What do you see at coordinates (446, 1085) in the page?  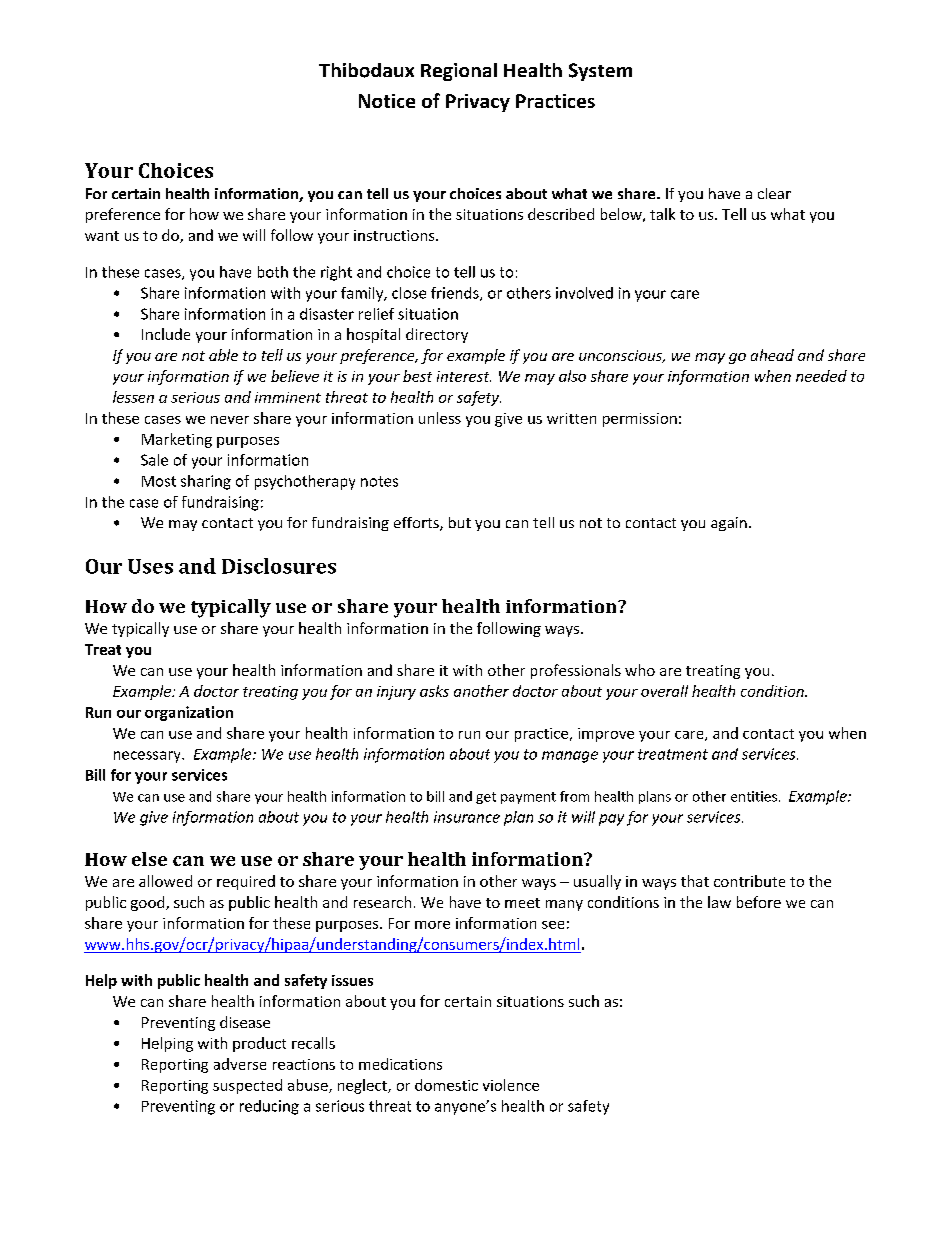 I see `domestic` at bounding box center [446, 1085].
